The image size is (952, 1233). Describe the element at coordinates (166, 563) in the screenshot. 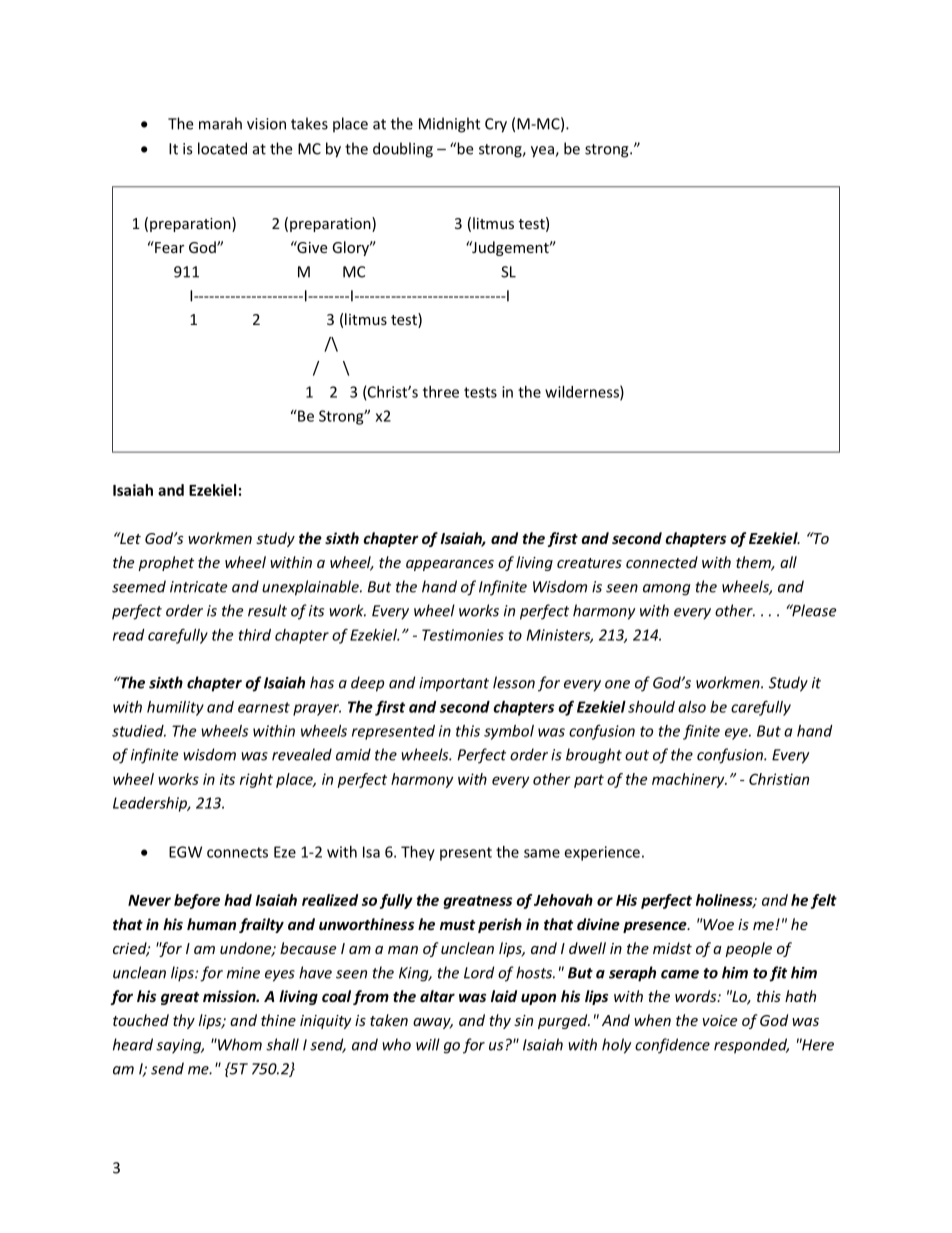

I see `prophet` at that location.
